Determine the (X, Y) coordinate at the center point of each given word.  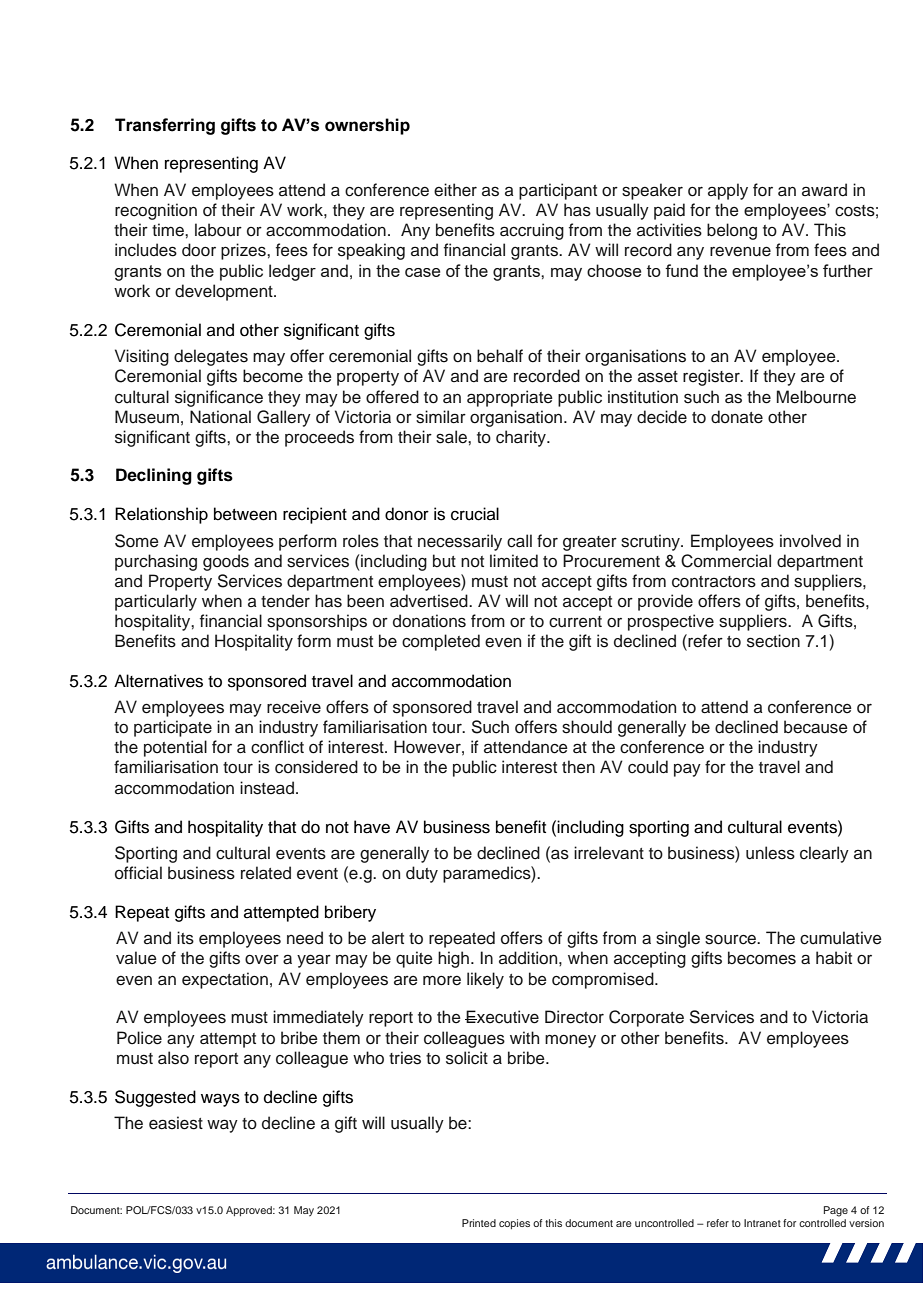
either (455, 190)
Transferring (165, 126)
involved (810, 541)
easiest (176, 1123)
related (266, 873)
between (245, 514)
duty (422, 874)
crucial (475, 514)
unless (770, 853)
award (824, 190)
